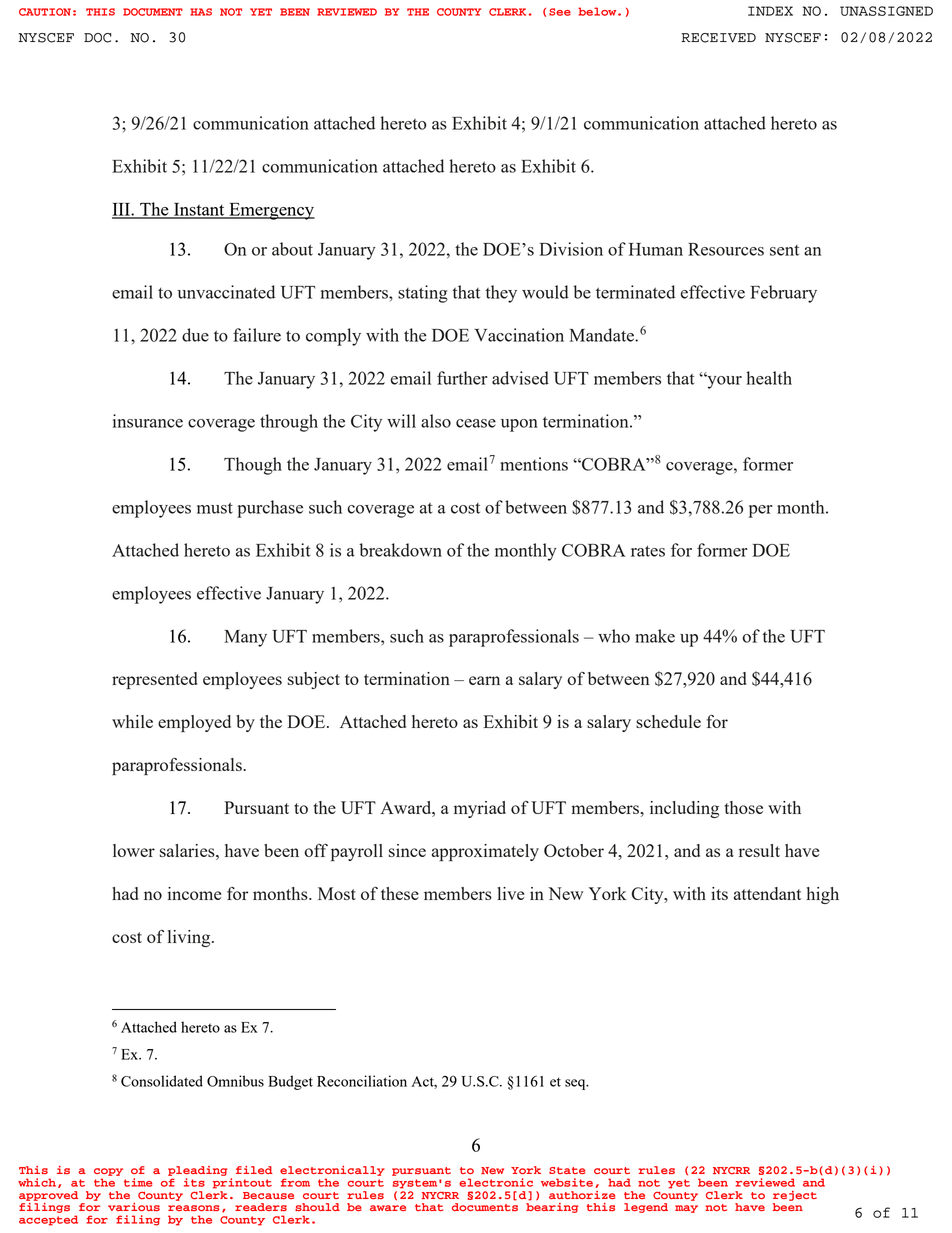 This screenshot has height=1233, width=952. I want to click on See, so click(560, 12).
